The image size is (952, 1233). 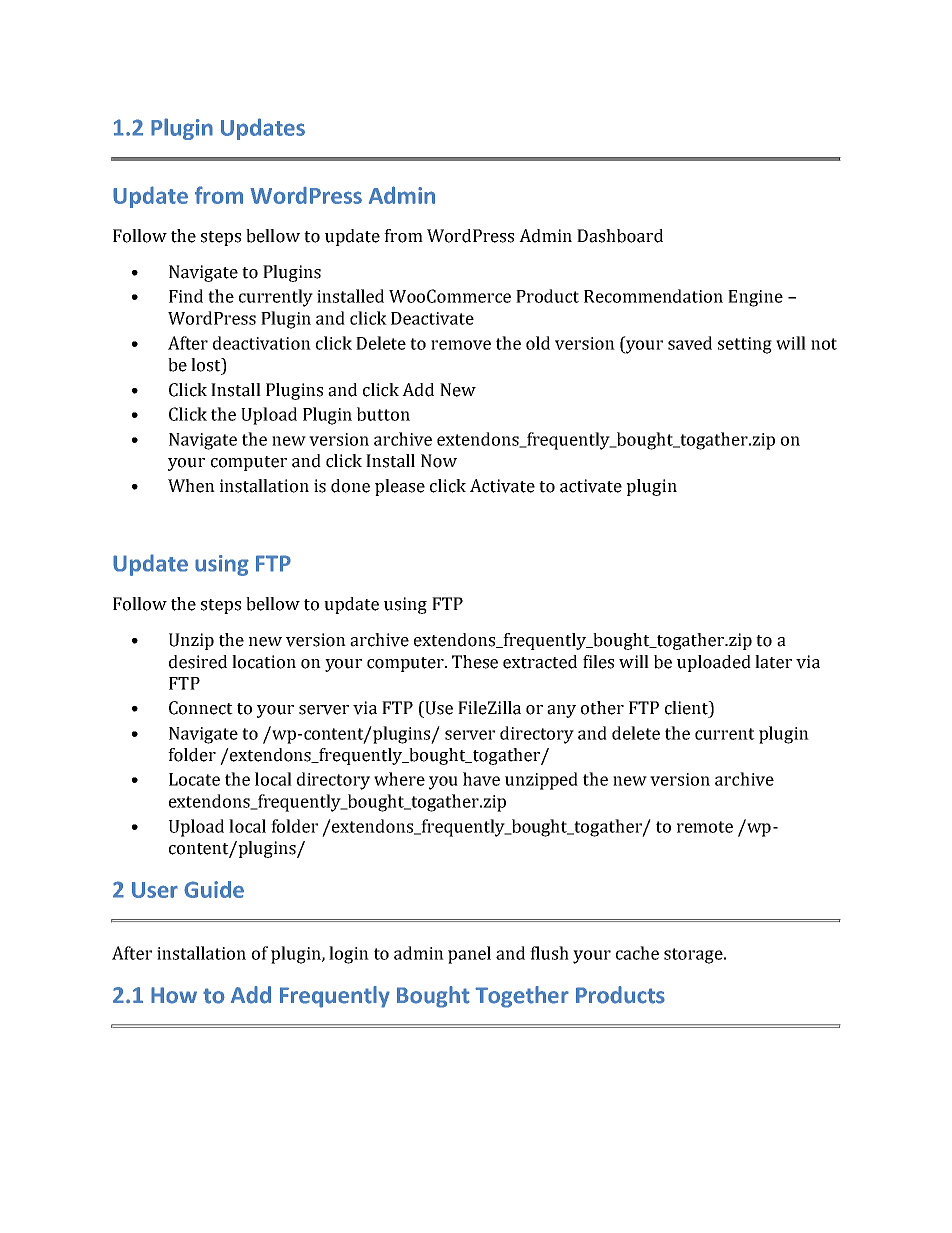 I want to click on How, so click(x=174, y=995).
